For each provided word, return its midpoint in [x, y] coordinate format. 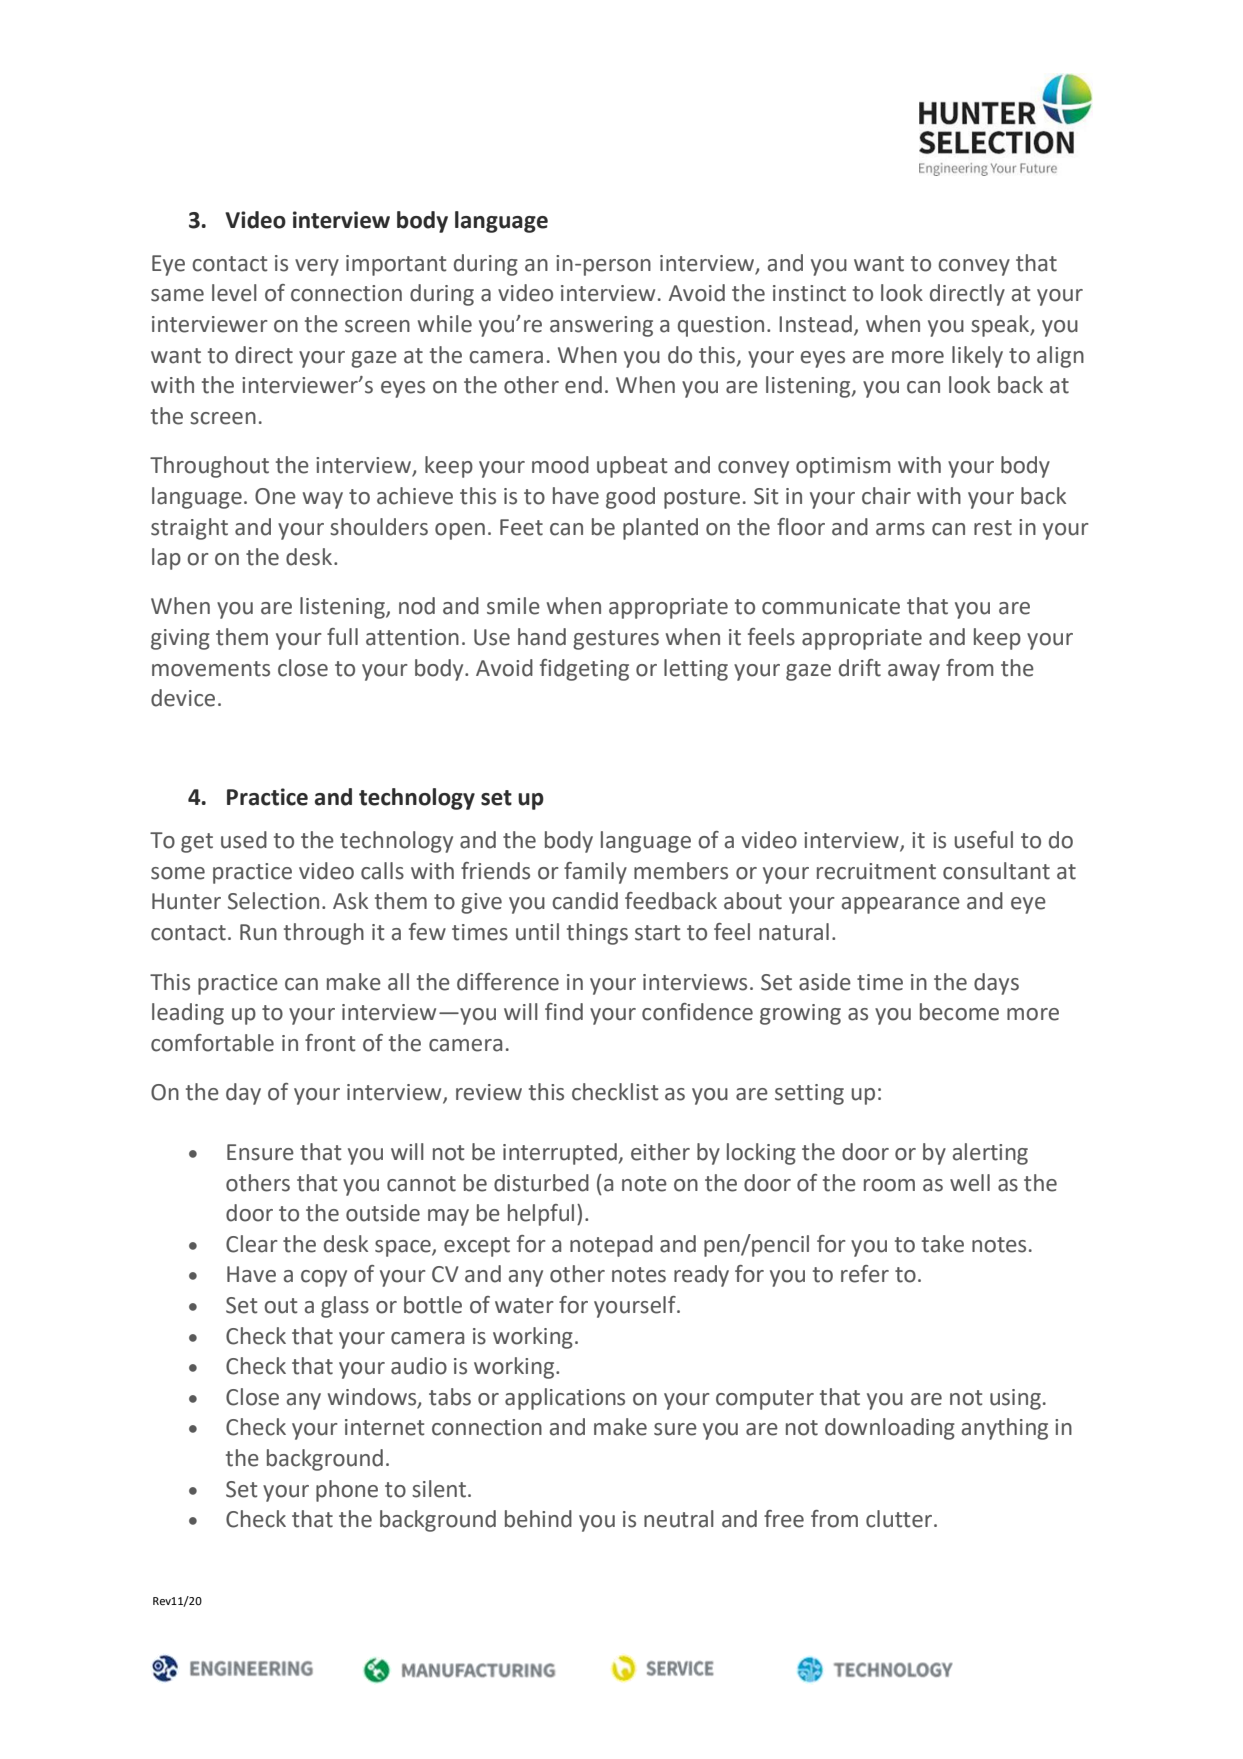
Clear [252, 1244]
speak [1001, 326]
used [244, 840]
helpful [541, 1215]
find [564, 1012]
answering [601, 326]
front [330, 1043]
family [595, 873]
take [943, 1244]
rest [993, 528]
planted [660, 529]
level [234, 293]
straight [189, 529]
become [959, 1012]
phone [347, 1491]
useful [984, 840]
